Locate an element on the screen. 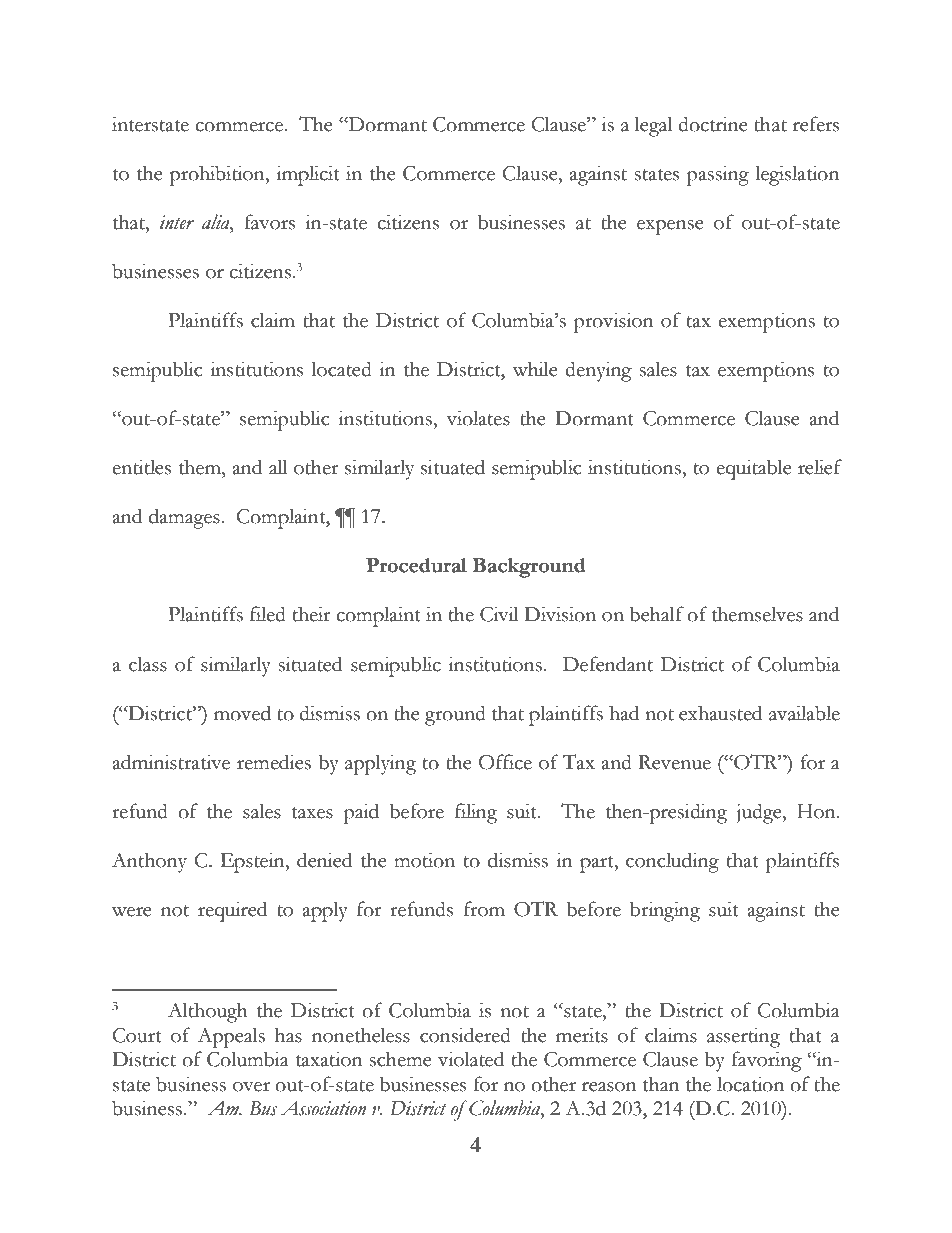 The image size is (952, 1233). legal is located at coordinates (653, 126).
